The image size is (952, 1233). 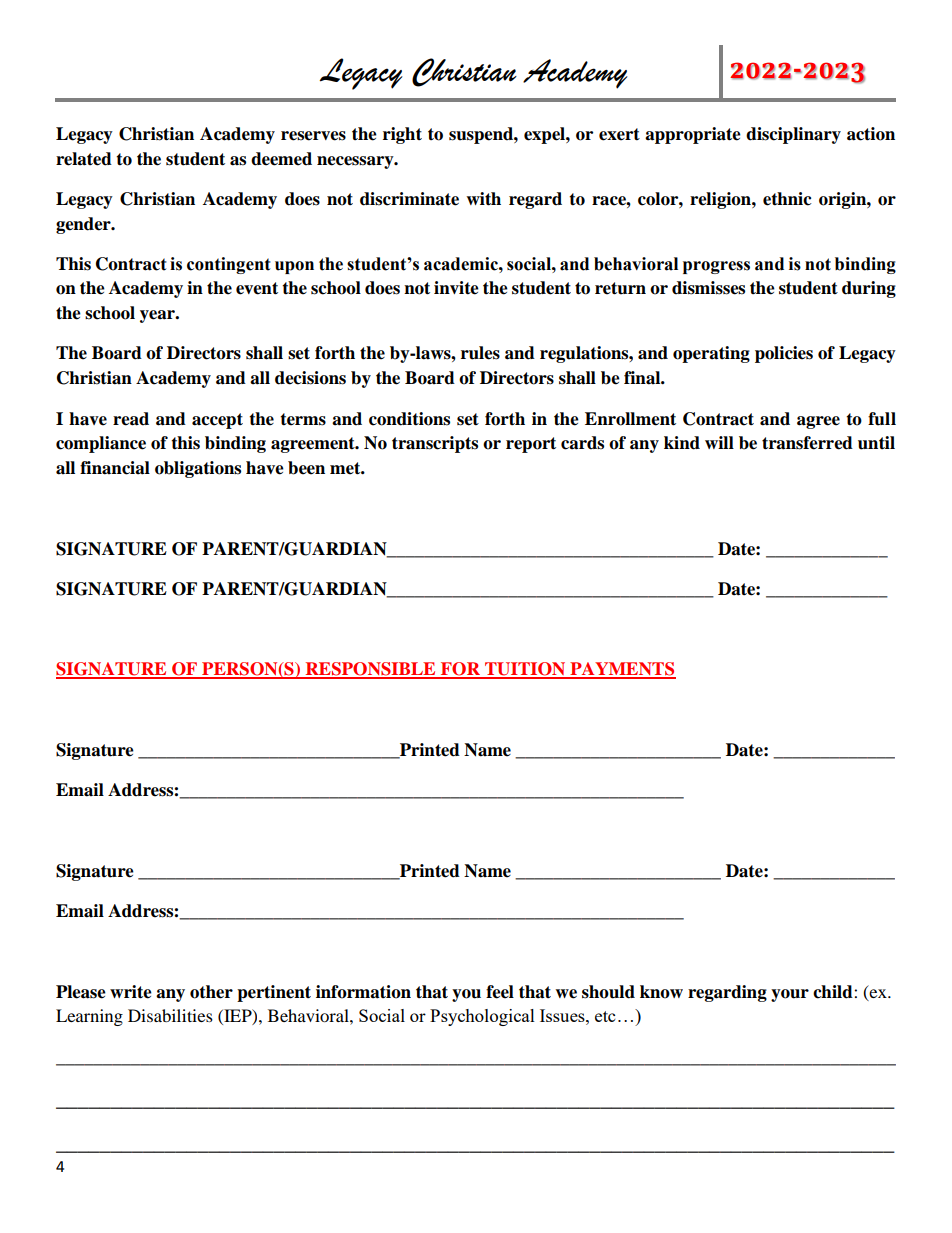 I want to click on disciplinary, so click(x=793, y=135).
